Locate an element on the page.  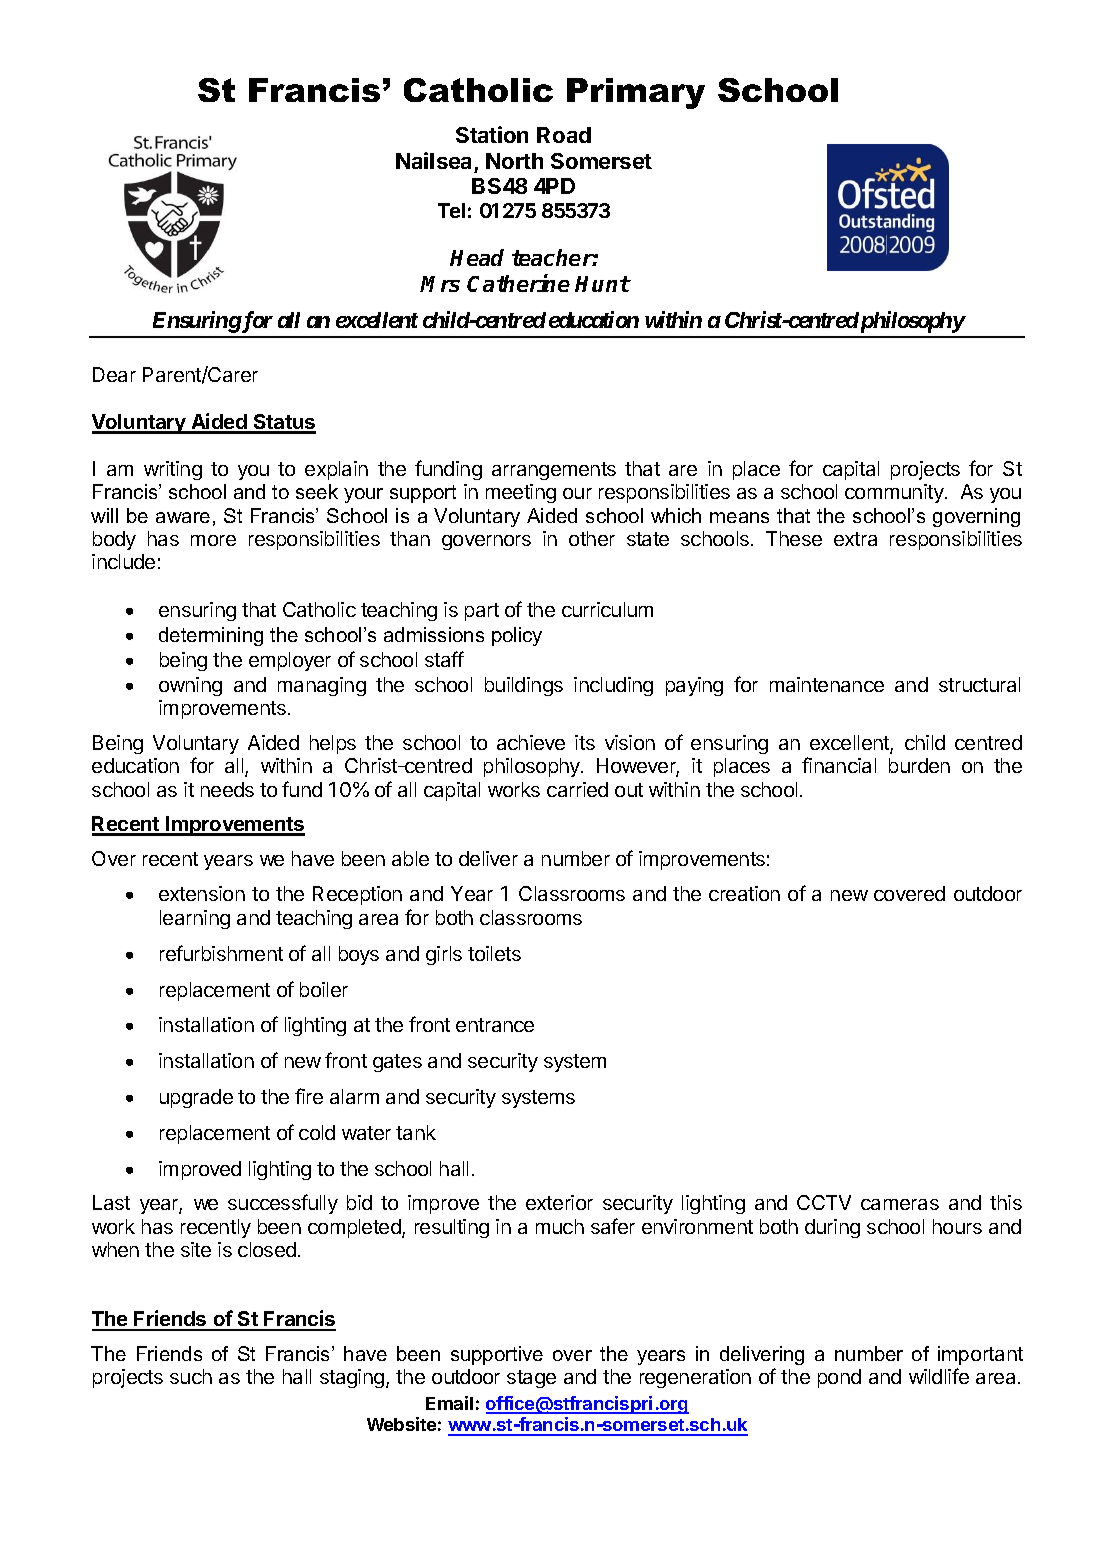
Dear is located at coordinates (114, 374).
